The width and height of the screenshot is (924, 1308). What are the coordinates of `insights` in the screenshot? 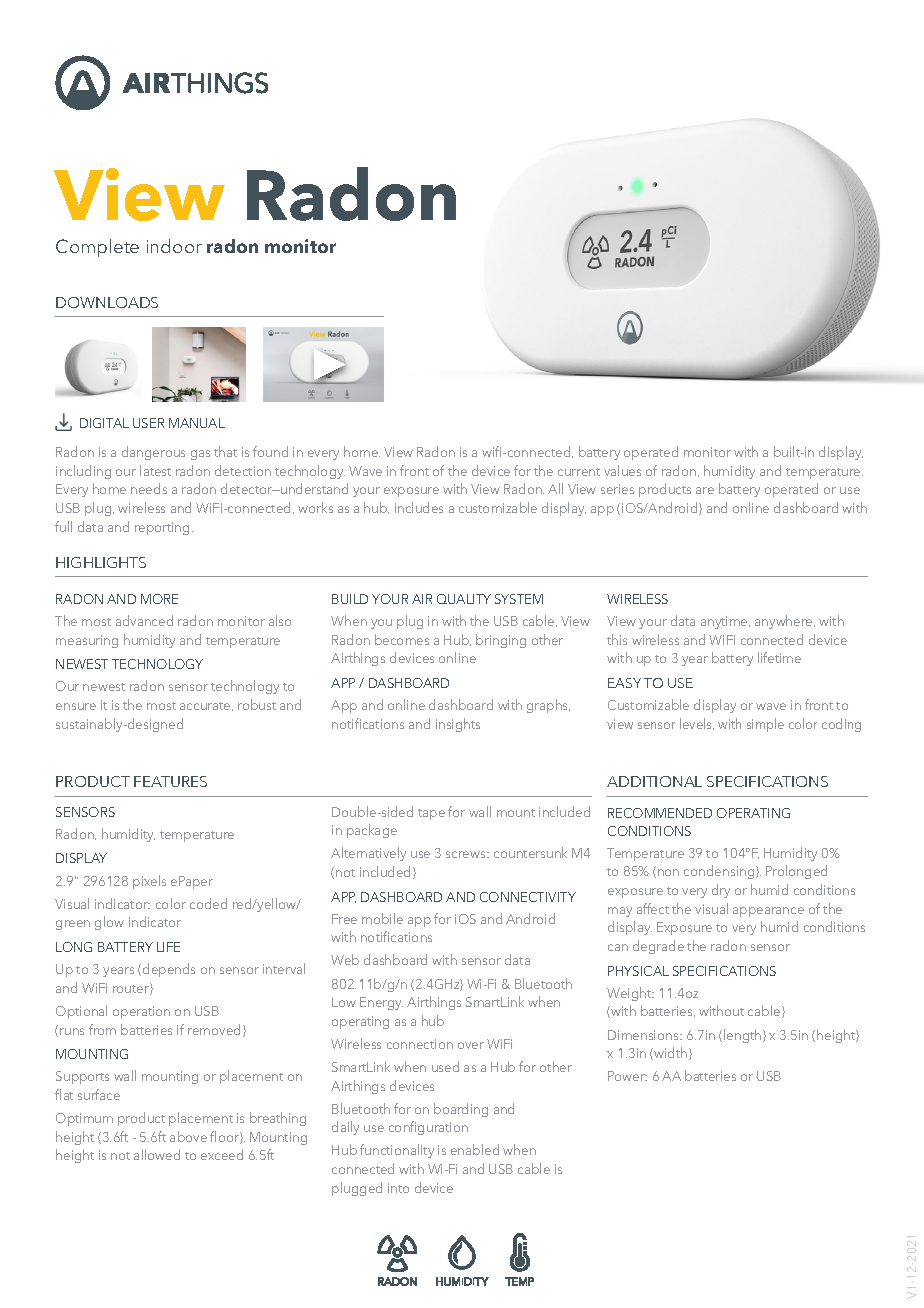 It's located at (458, 725).
